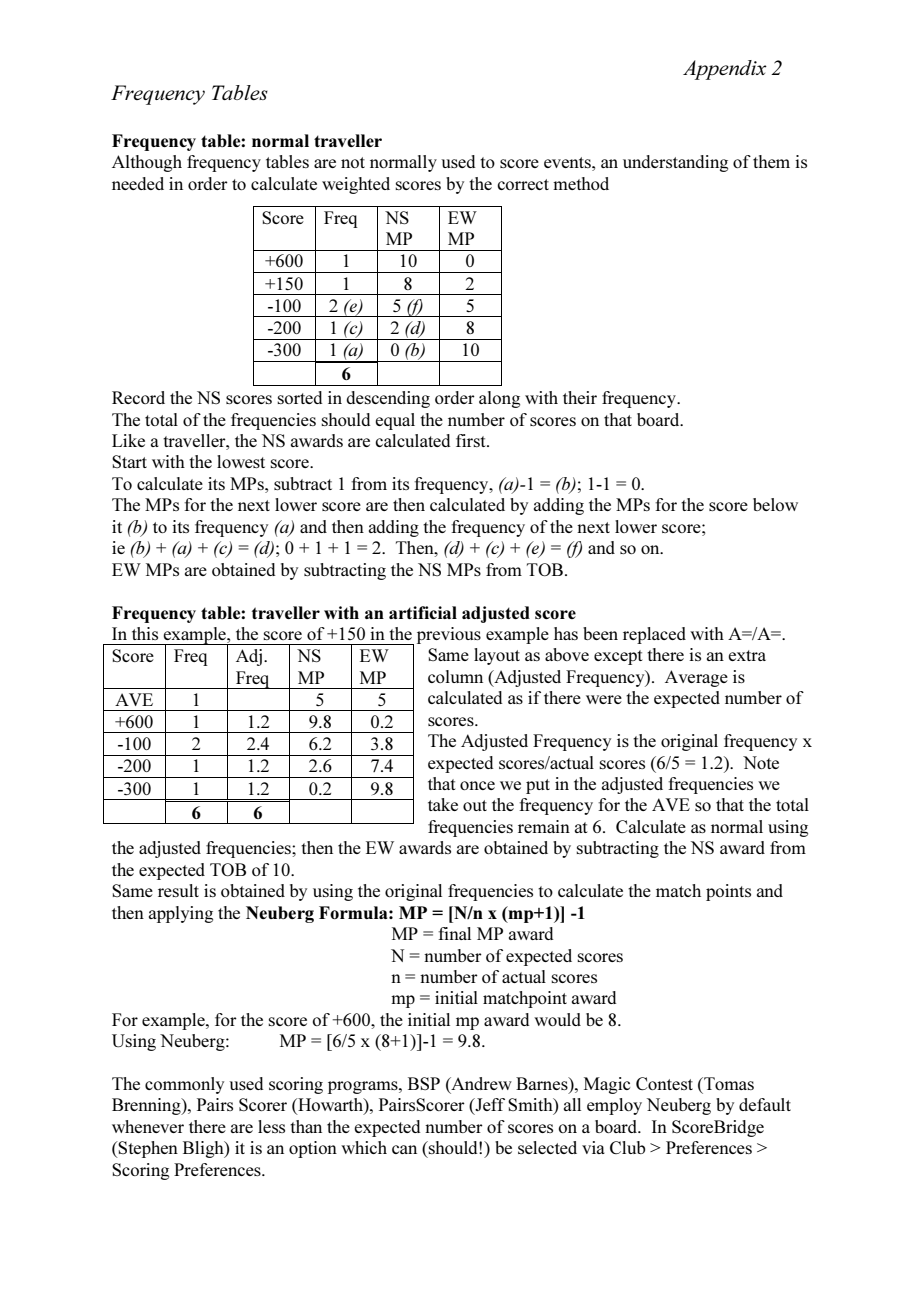  What do you see at coordinates (472, 440) in the screenshot?
I see `first` at bounding box center [472, 440].
